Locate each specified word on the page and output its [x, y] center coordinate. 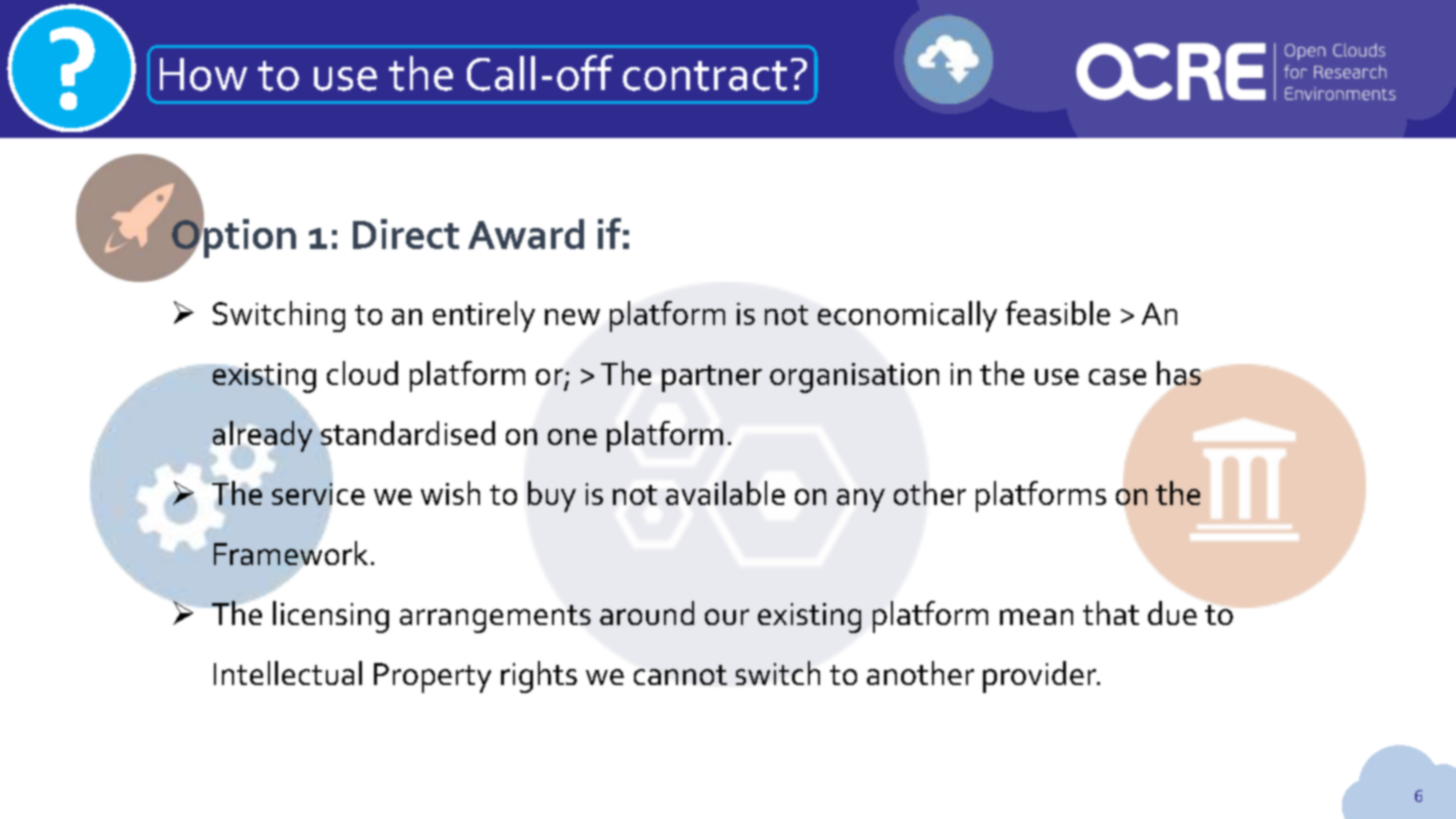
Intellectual [288, 673]
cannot [680, 675]
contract [705, 76]
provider [1041, 677]
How [203, 74]
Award [526, 234]
